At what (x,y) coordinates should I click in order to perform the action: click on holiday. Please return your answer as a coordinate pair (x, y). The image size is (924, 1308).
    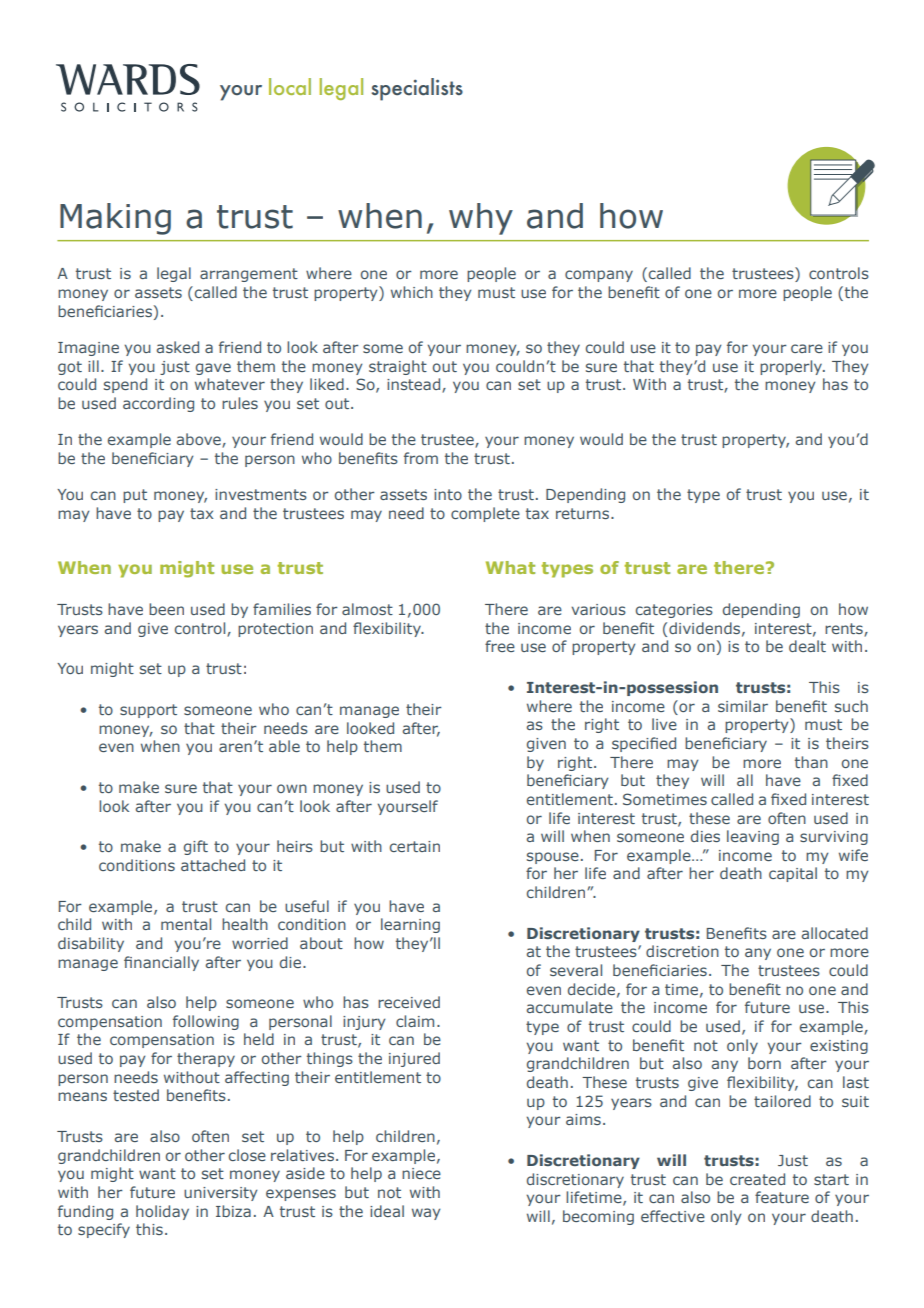
    Looking at the image, I should click on (162, 1212).
